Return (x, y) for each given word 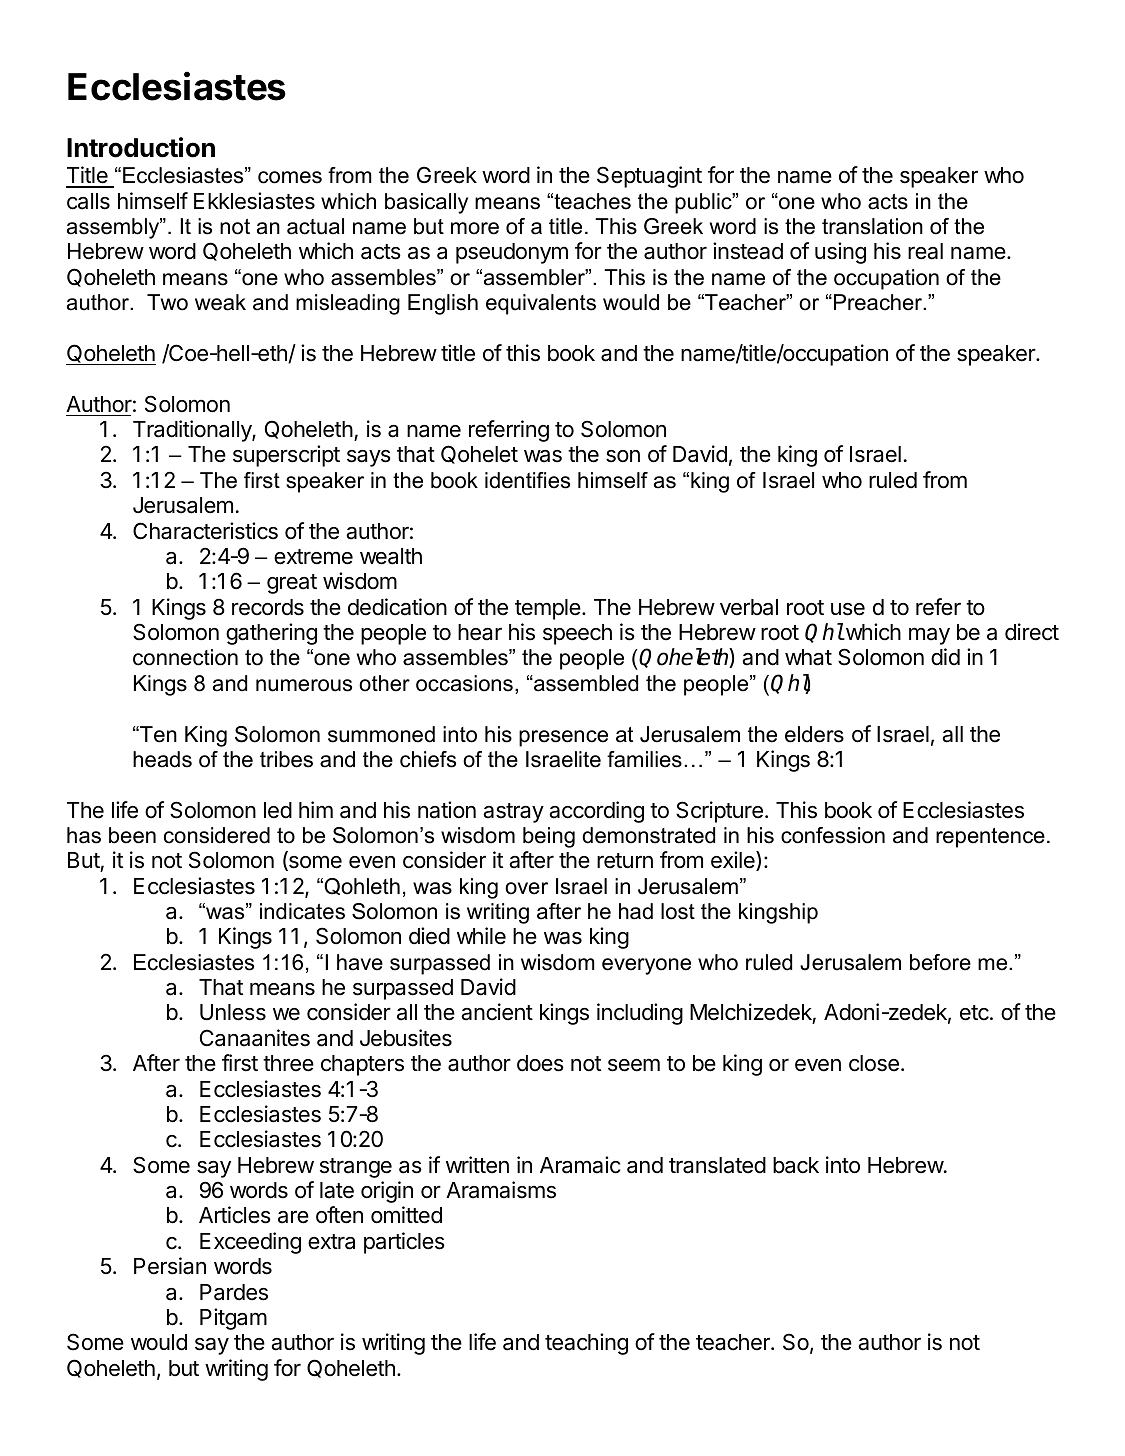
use (848, 609)
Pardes (234, 1292)
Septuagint (649, 177)
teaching (586, 1344)
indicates (302, 911)
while (481, 936)
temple (548, 609)
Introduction (141, 147)
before (940, 962)
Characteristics (205, 531)
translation (872, 226)
